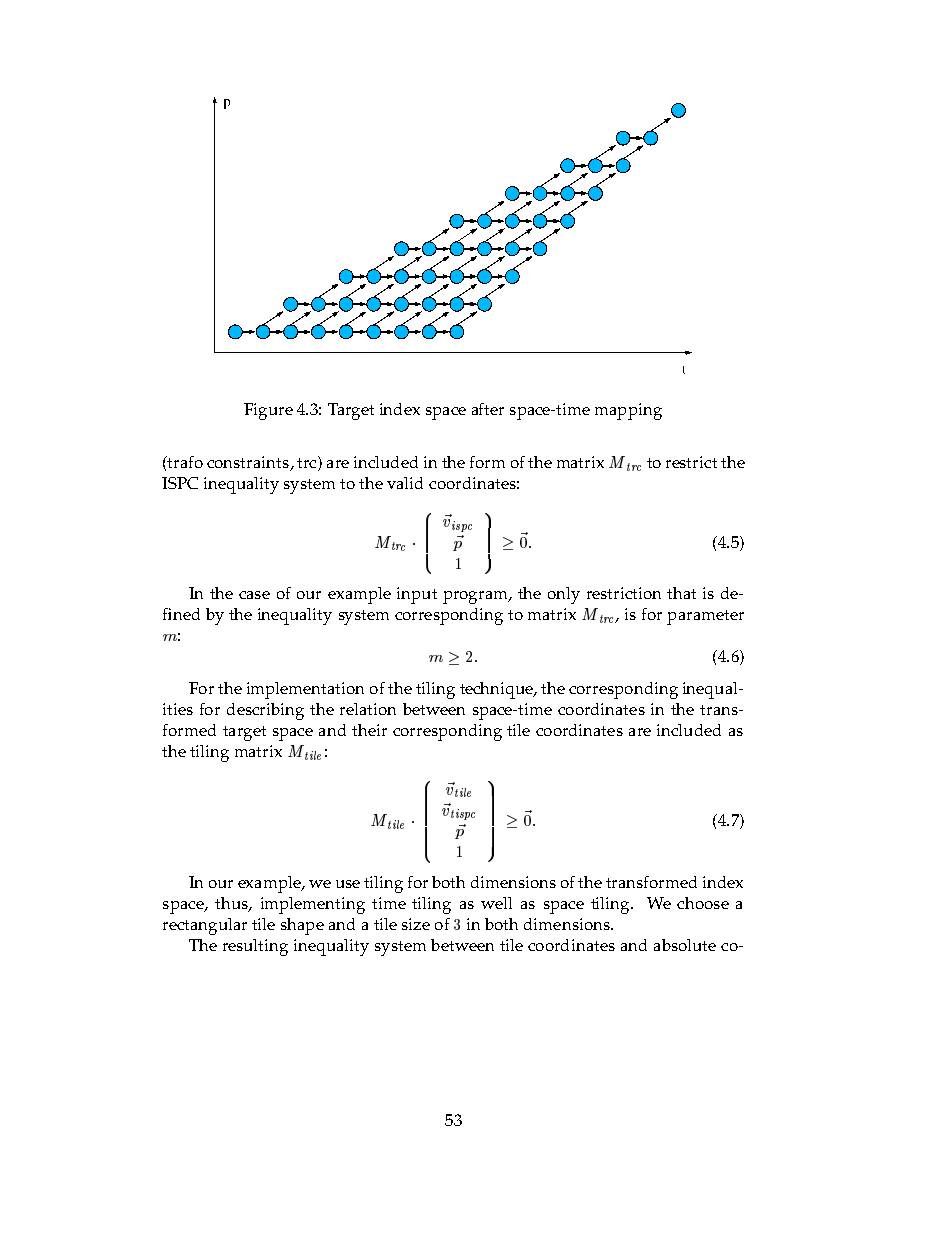 This document has height=1233, width=952. I want to click on describing, so click(265, 711).
